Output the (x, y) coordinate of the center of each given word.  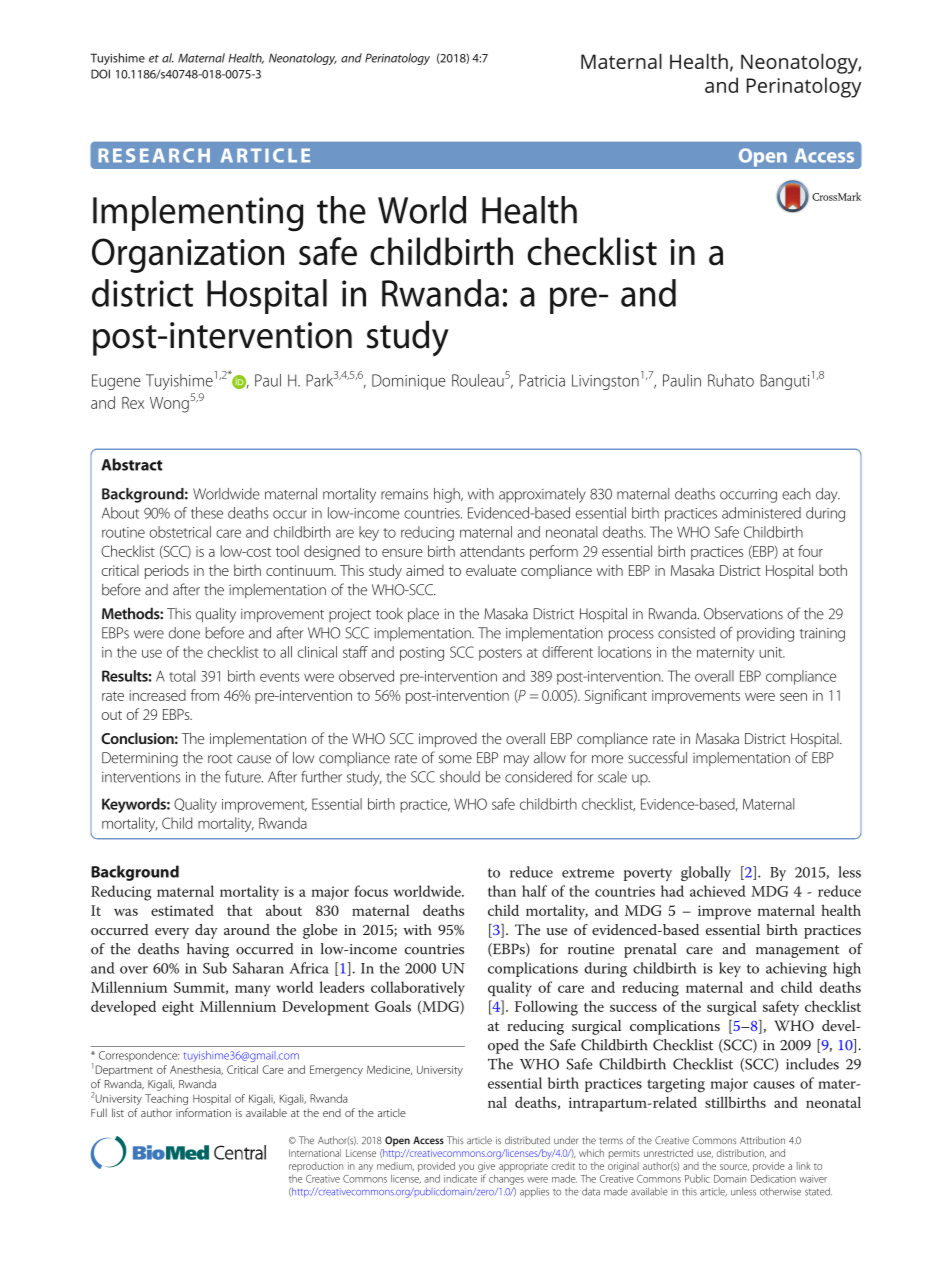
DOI (100, 74)
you (466, 1168)
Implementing (198, 214)
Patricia (542, 380)
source (734, 1167)
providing (765, 634)
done (184, 633)
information (203, 1112)
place (423, 615)
